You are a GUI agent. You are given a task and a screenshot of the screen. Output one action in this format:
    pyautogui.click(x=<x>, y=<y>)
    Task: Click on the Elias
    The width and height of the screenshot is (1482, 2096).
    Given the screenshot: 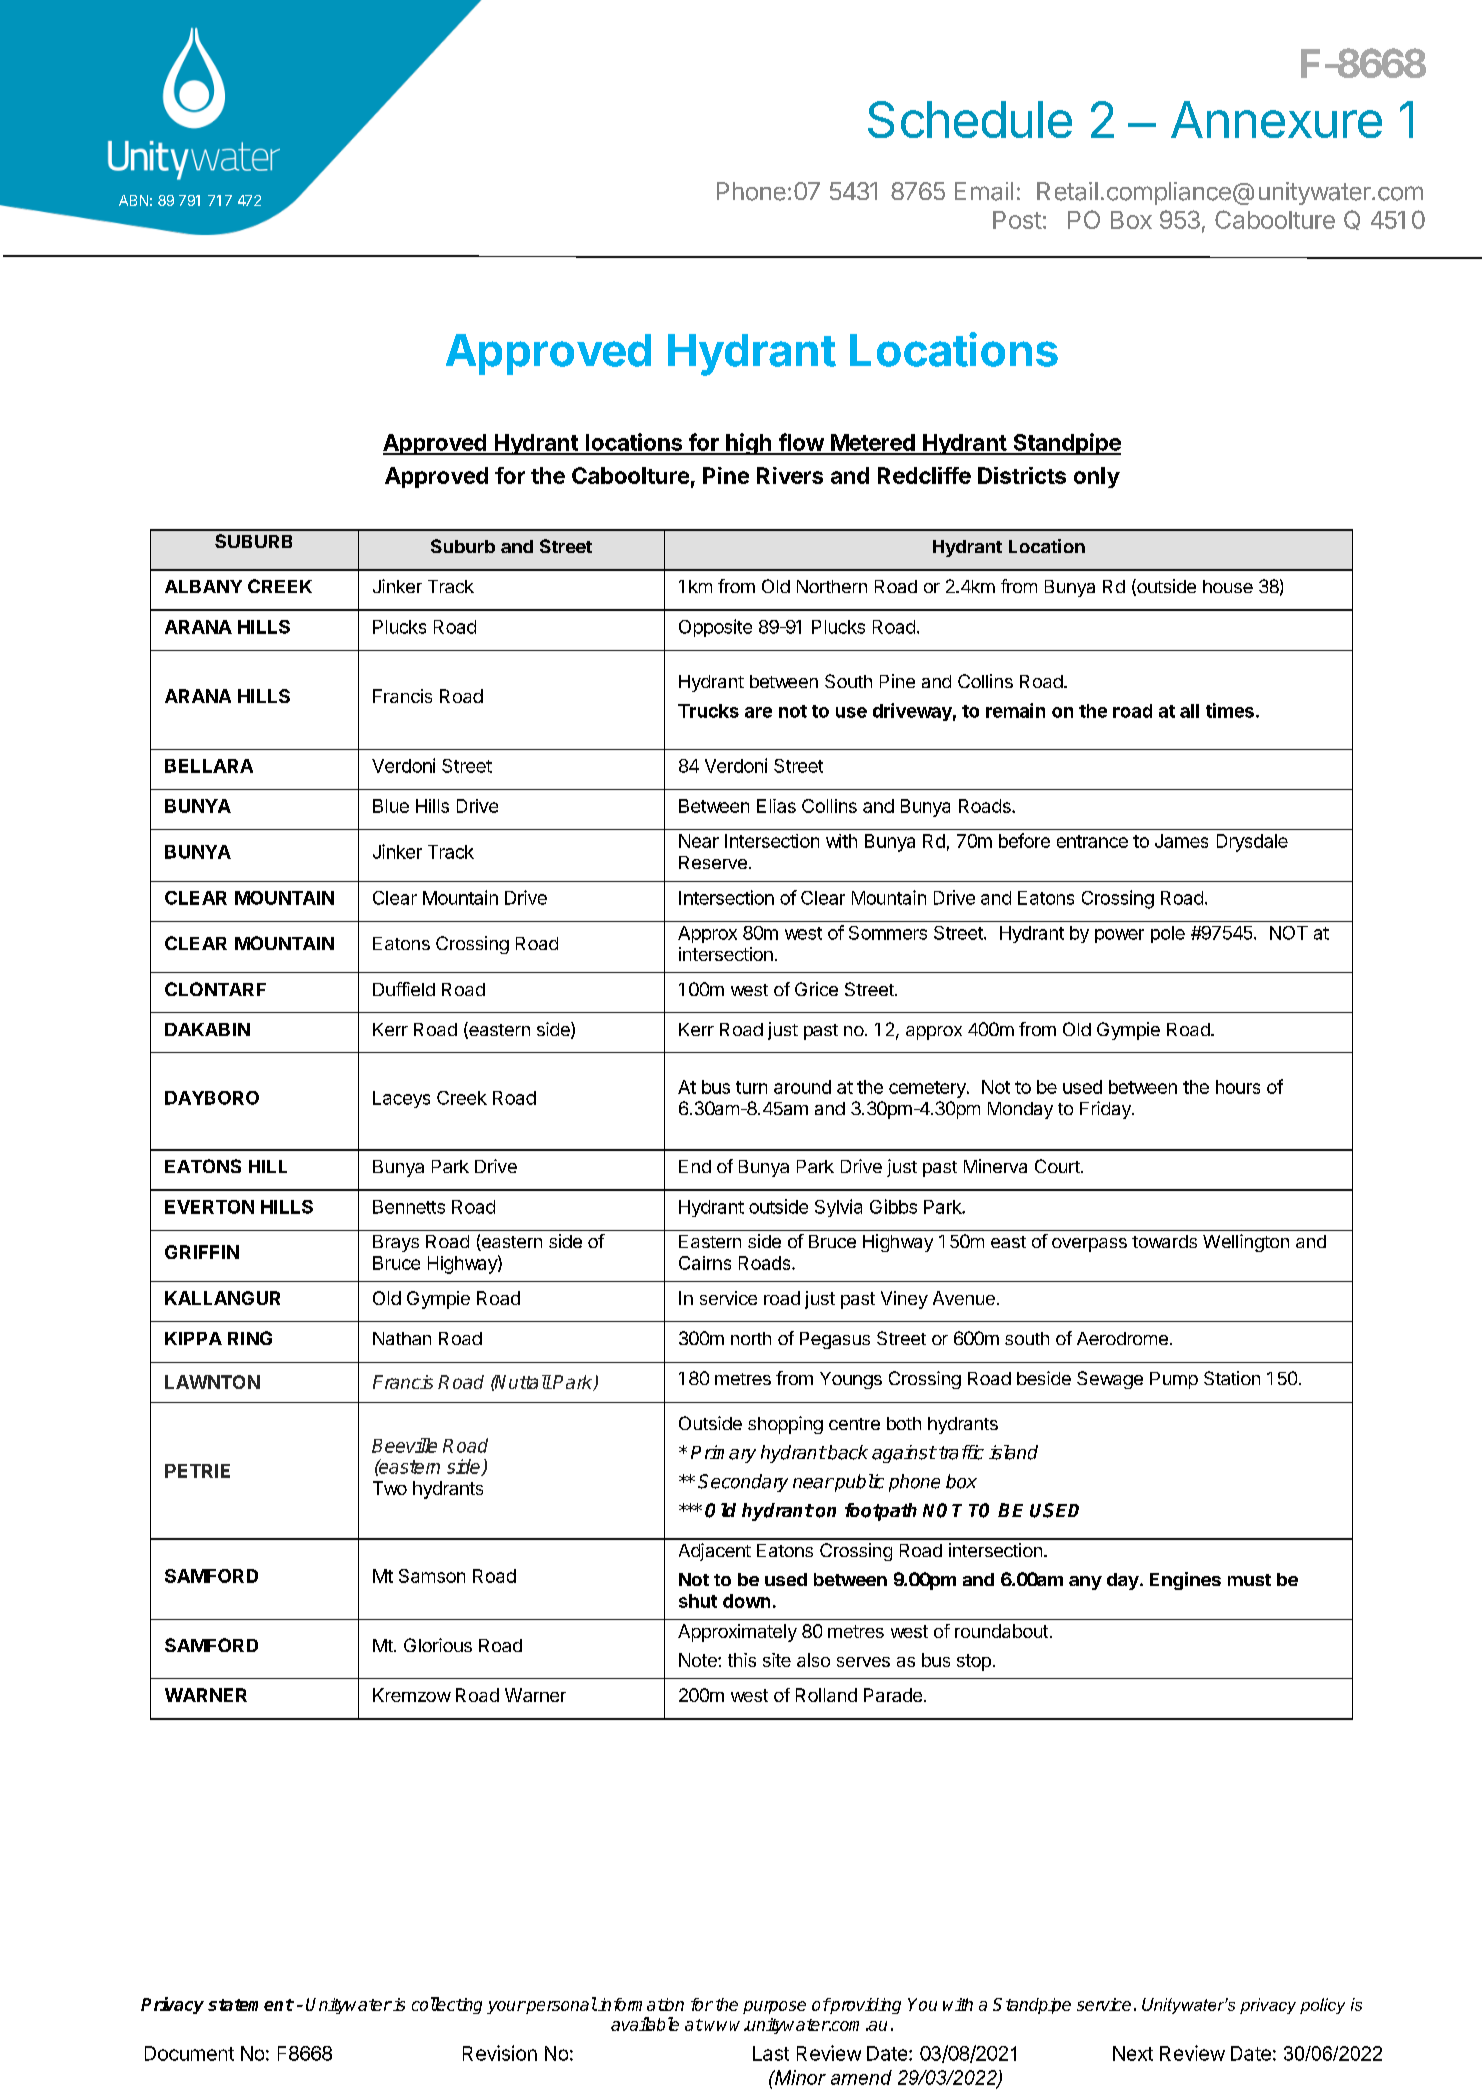 What is the action you would take?
    pyautogui.click(x=776, y=806)
